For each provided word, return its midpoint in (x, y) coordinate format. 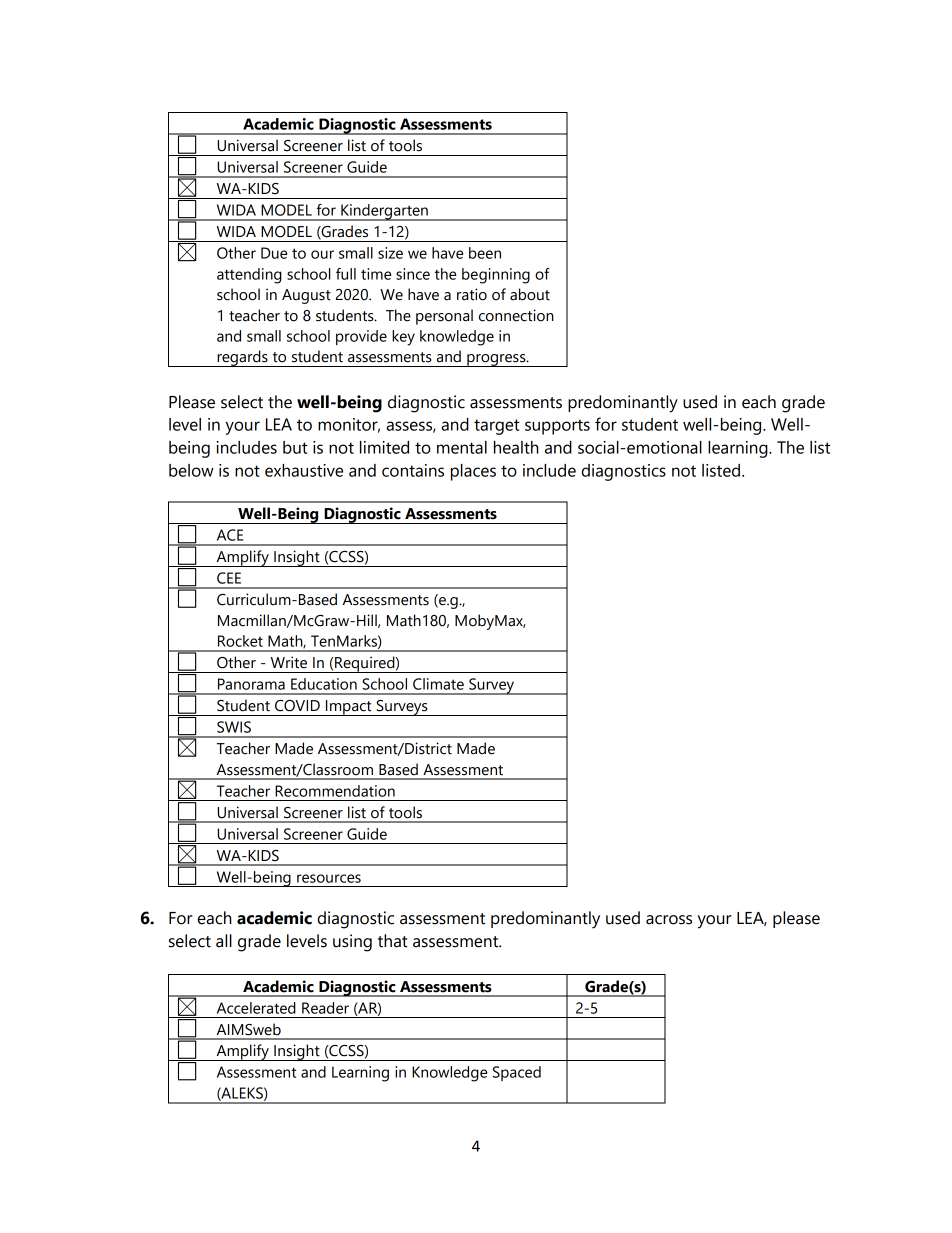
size (390, 253)
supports (557, 427)
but (295, 447)
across (669, 920)
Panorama (251, 684)
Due (274, 253)
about (530, 294)
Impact (349, 708)
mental (462, 447)
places (473, 472)
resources (329, 878)
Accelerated (256, 1008)
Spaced (517, 1073)
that (393, 941)
